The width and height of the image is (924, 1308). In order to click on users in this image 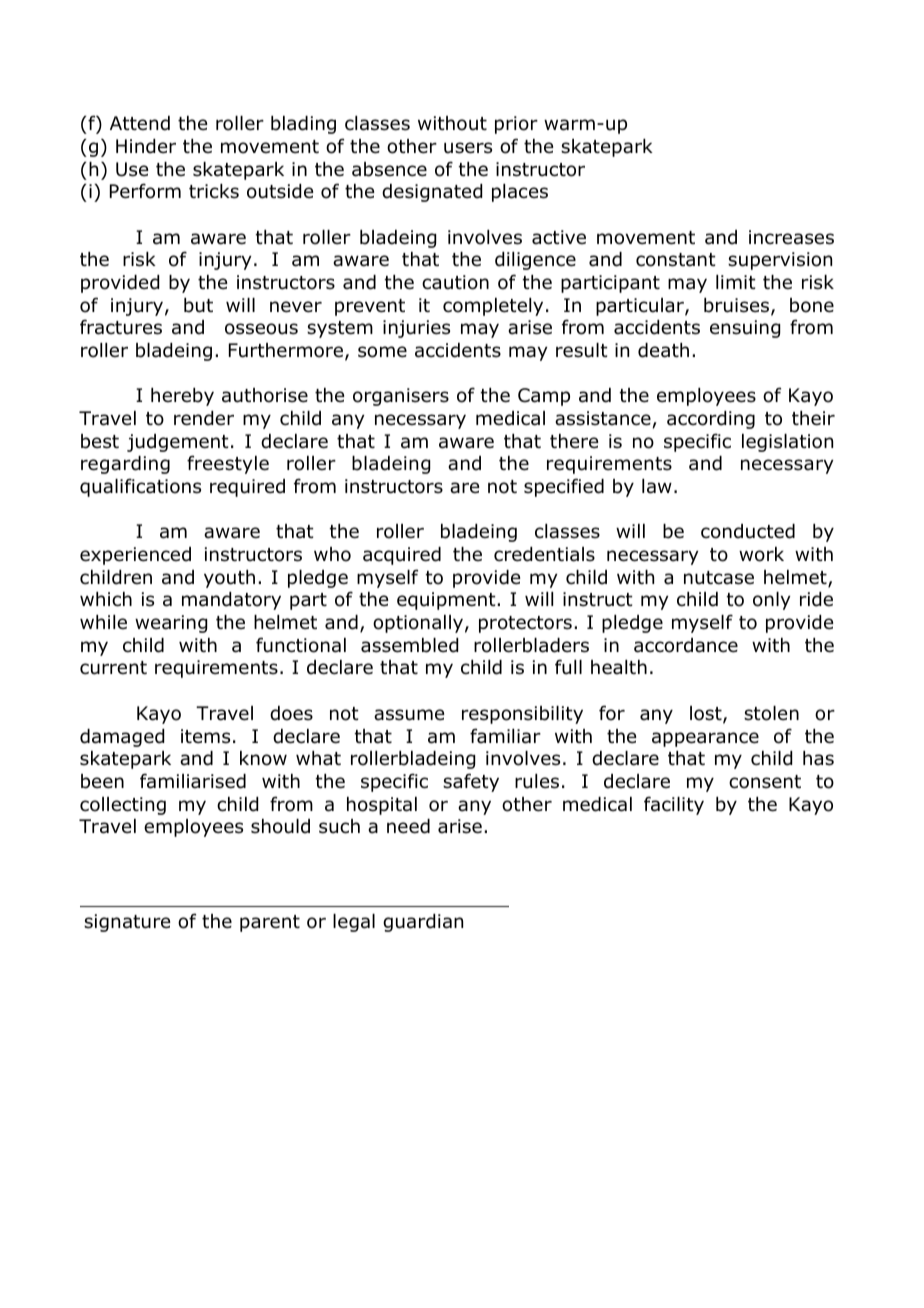, I will do `click(468, 148)`.
